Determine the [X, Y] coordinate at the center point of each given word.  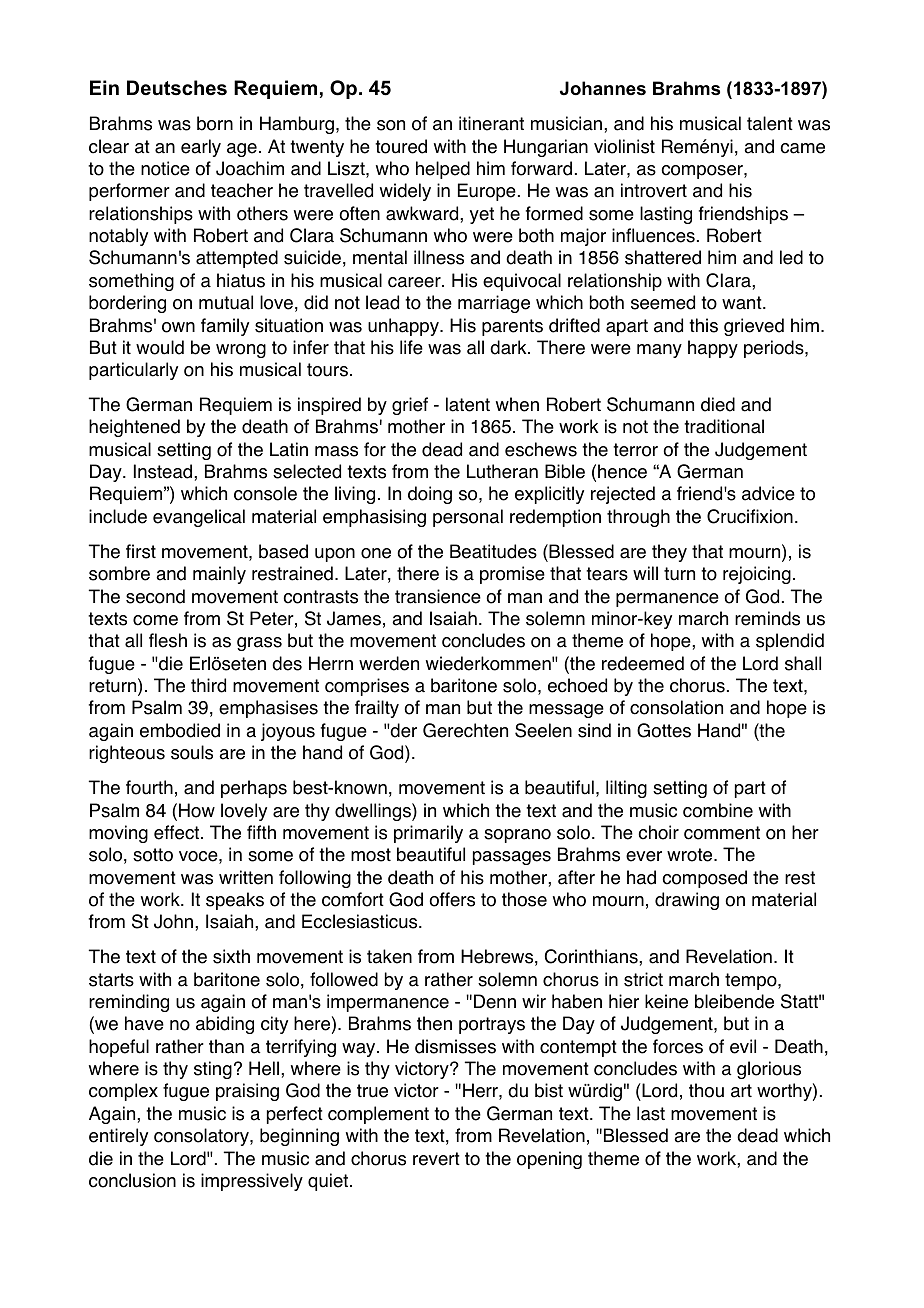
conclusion [132, 1180]
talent [770, 123]
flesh [168, 640]
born [215, 123]
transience [438, 596]
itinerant [491, 123]
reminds [767, 618]
